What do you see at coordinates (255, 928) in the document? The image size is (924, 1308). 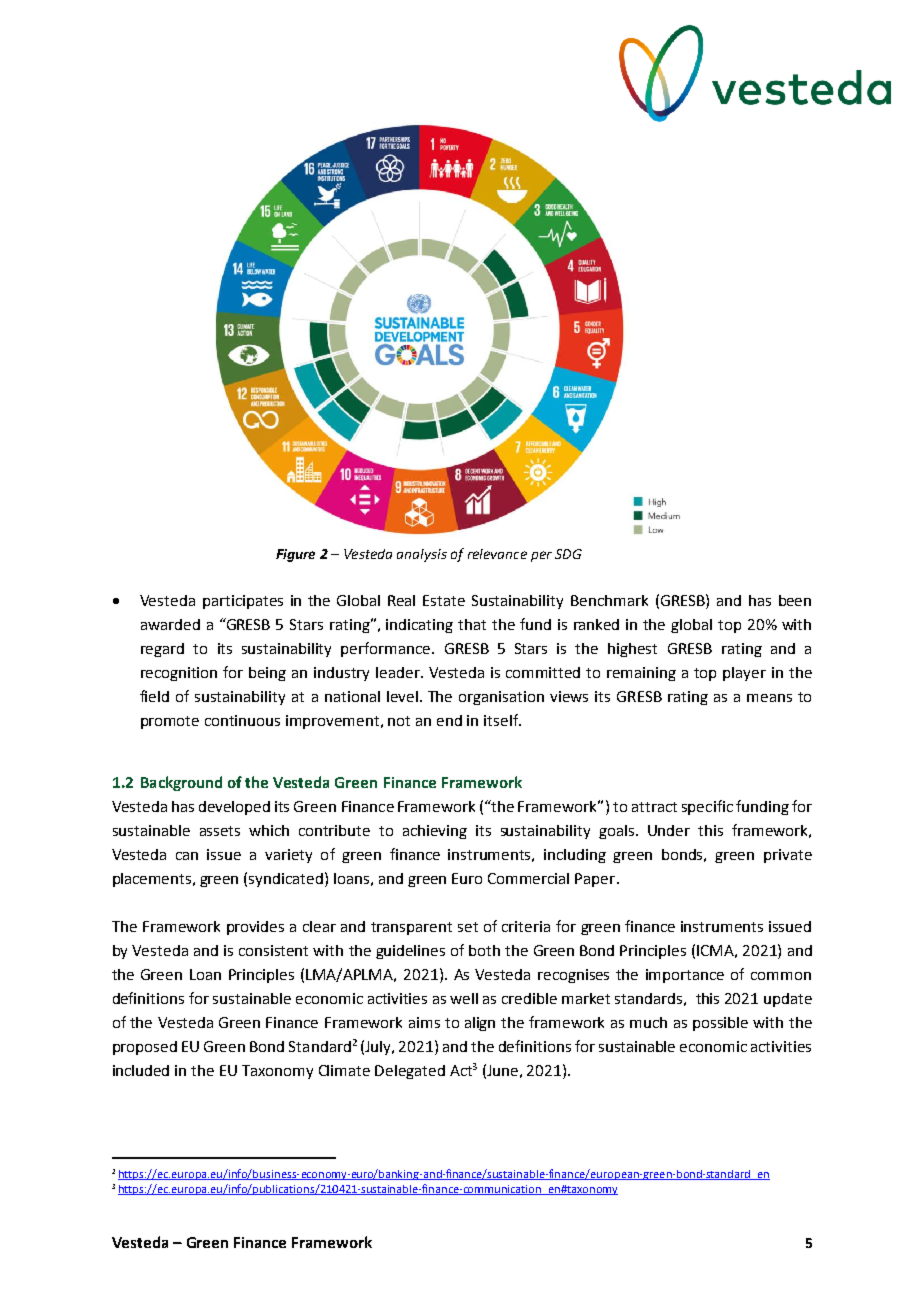 I see `provides` at bounding box center [255, 928].
